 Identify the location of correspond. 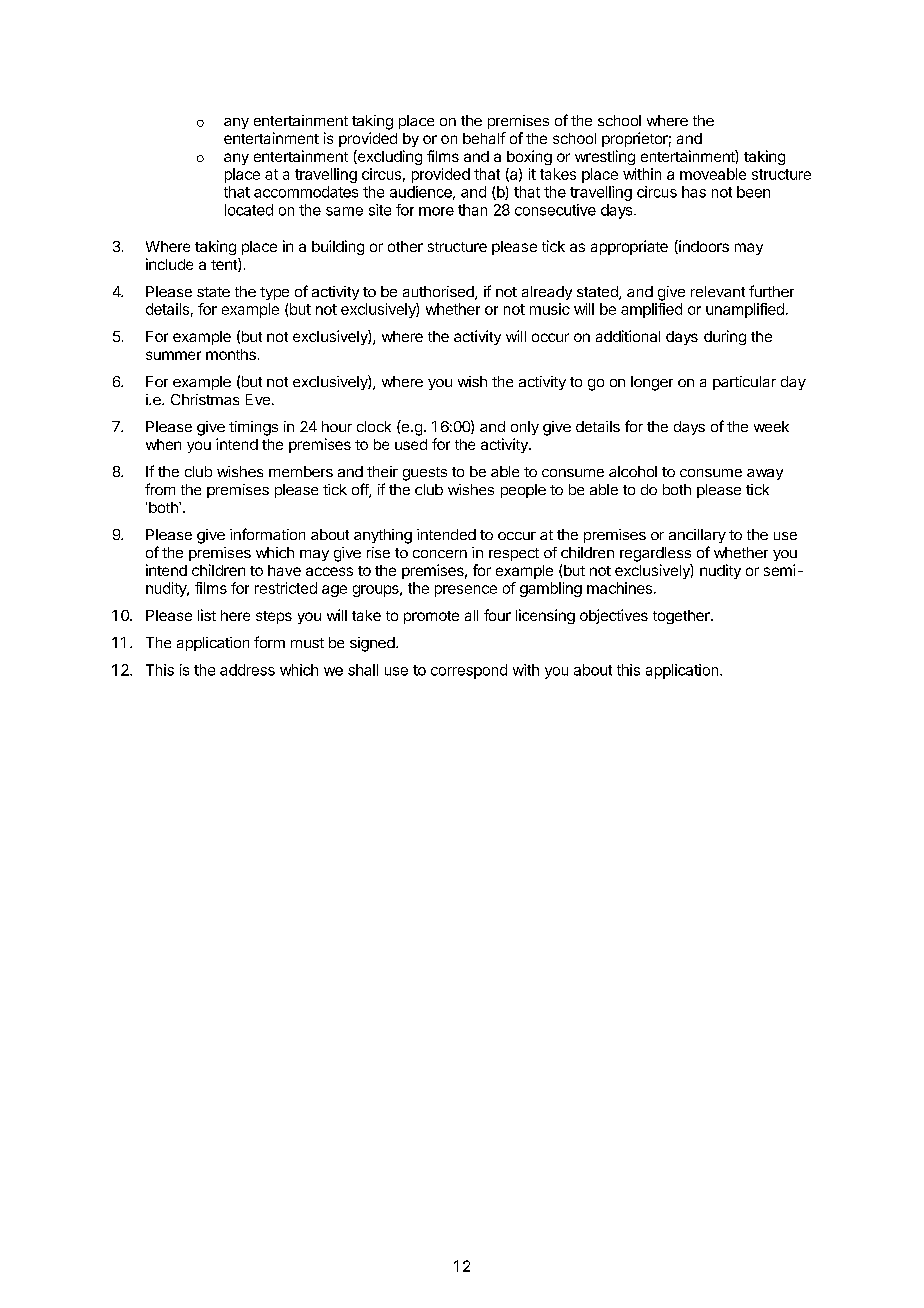
(469, 671).
